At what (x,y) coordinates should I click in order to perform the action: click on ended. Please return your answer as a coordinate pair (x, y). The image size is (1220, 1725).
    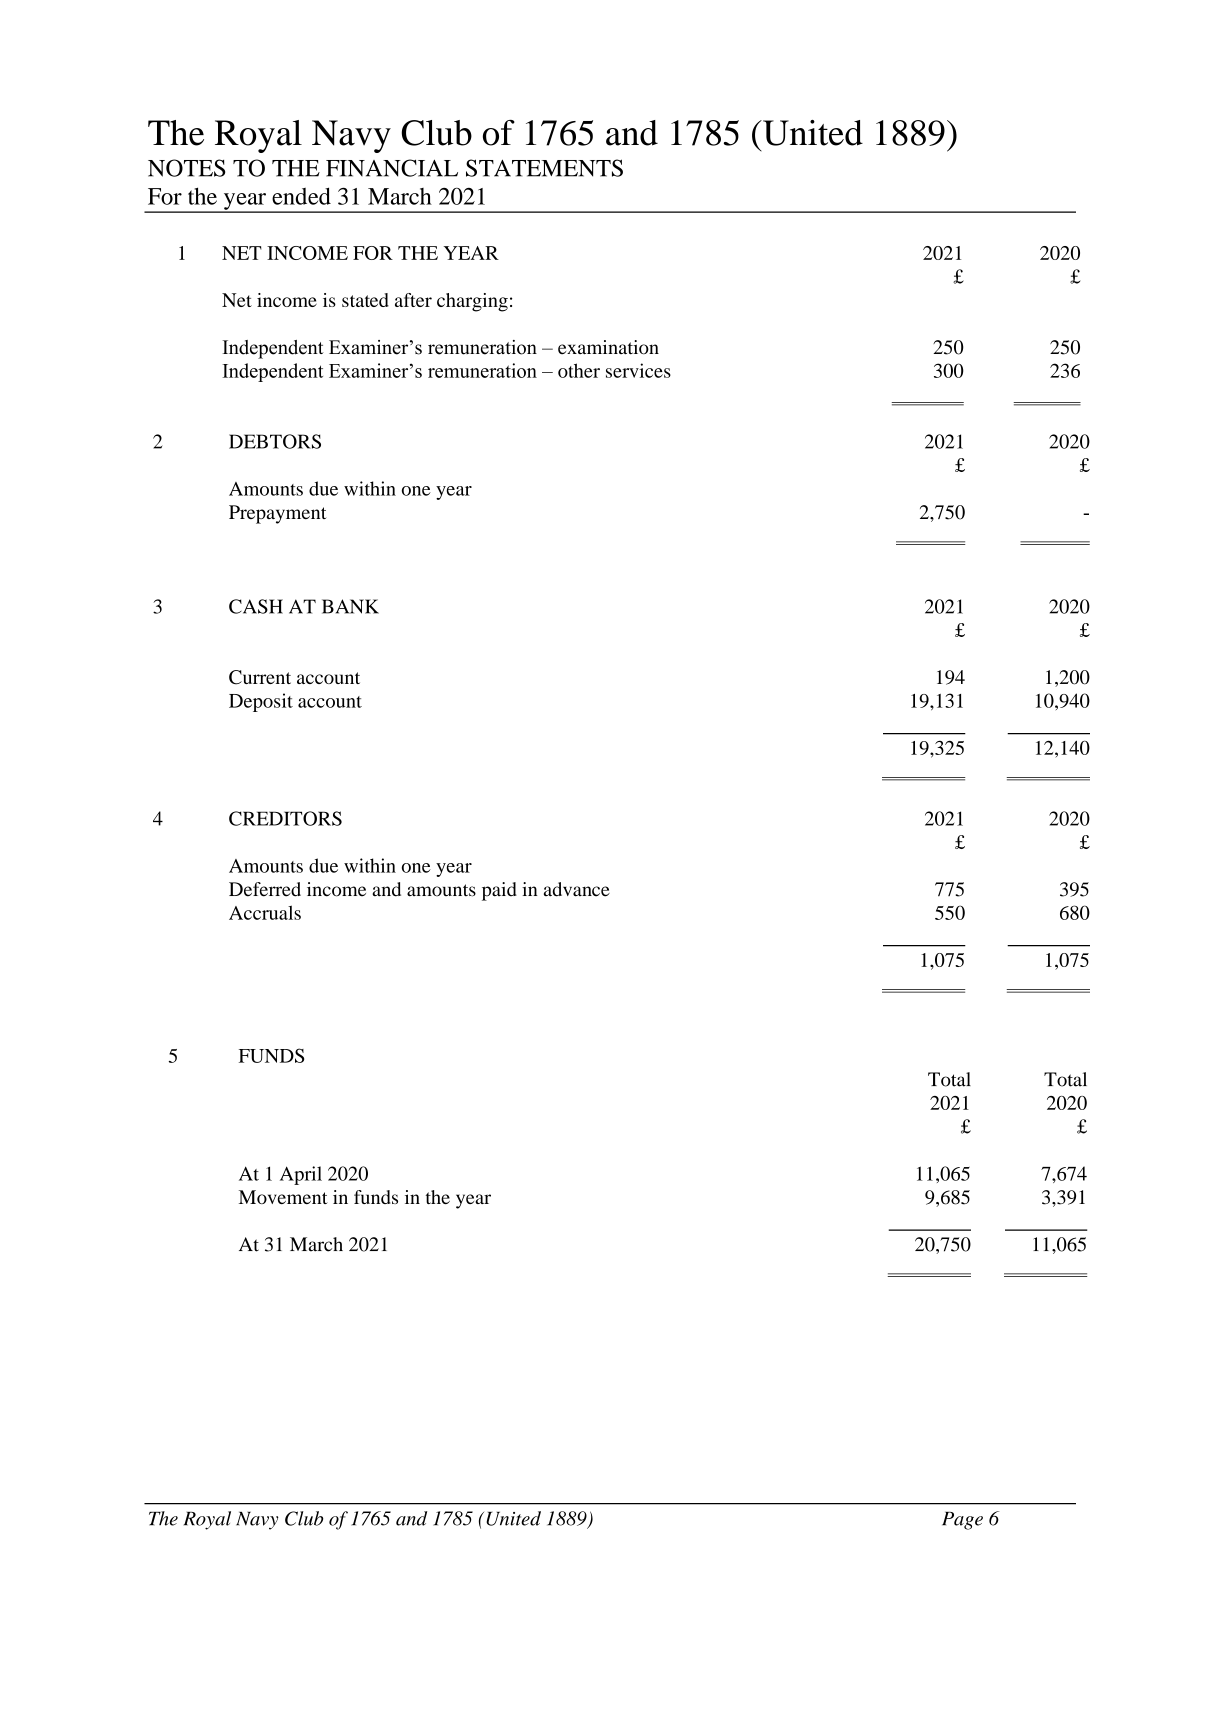
    Looking at the image, I should click on (301, 196).
